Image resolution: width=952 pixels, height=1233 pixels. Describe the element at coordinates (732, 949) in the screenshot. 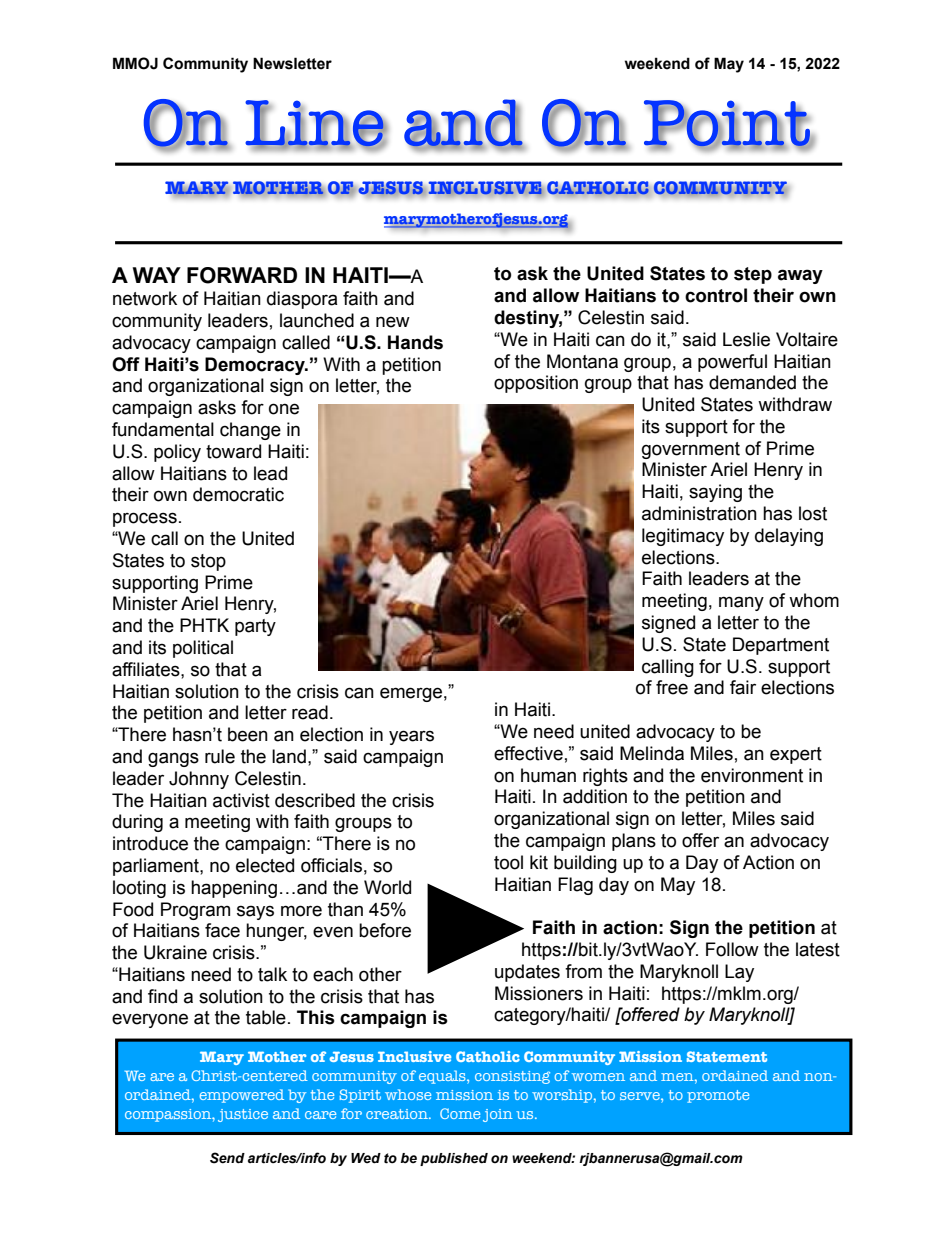

I see `Follow` at that location.
